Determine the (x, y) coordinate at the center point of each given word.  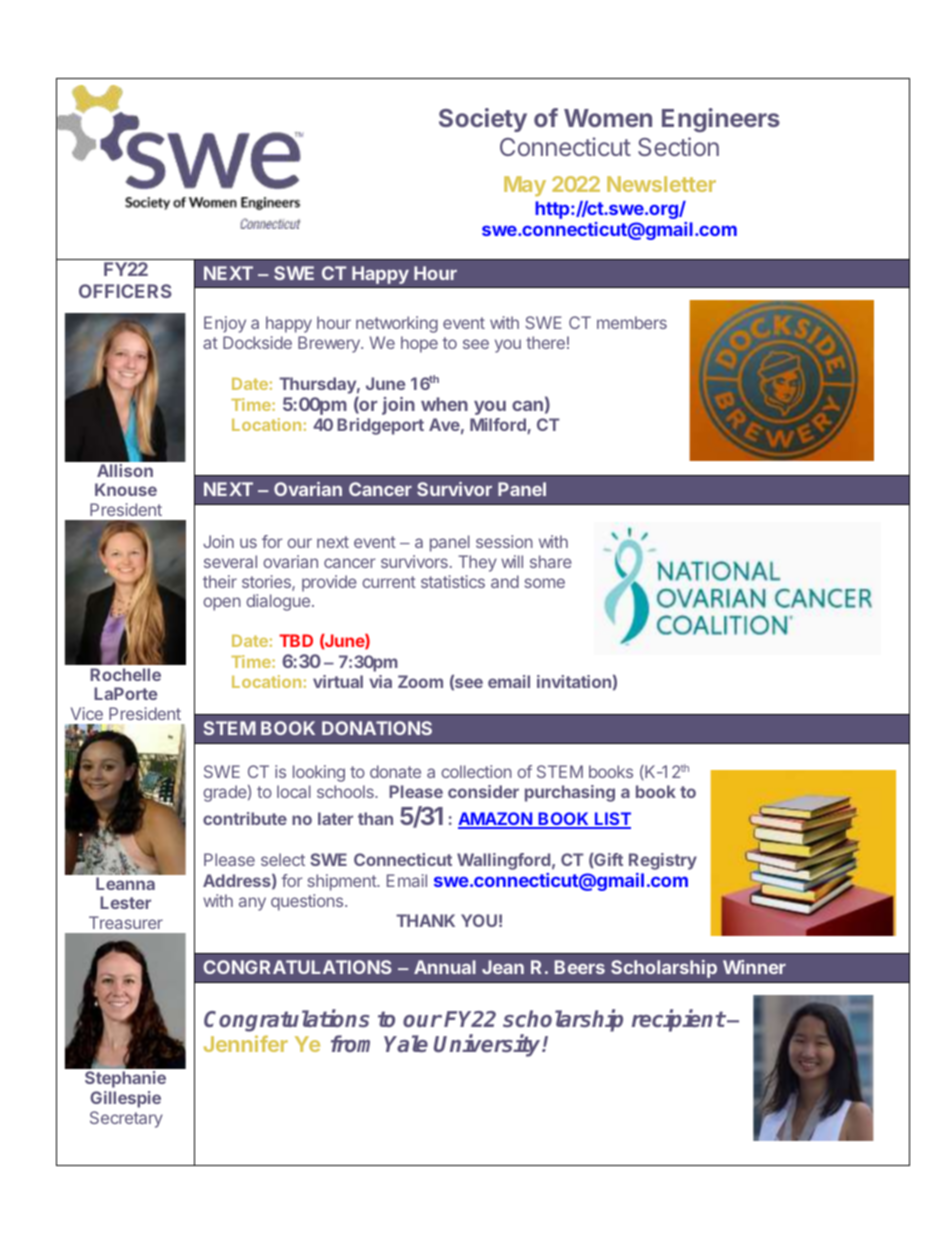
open (222, 604)
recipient (678, 1020)
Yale (406, 1043)
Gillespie (125, 1099)
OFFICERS (125, 291)
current (389, 582)
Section (678, 146)
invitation (574, 681)
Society (483, 120)
